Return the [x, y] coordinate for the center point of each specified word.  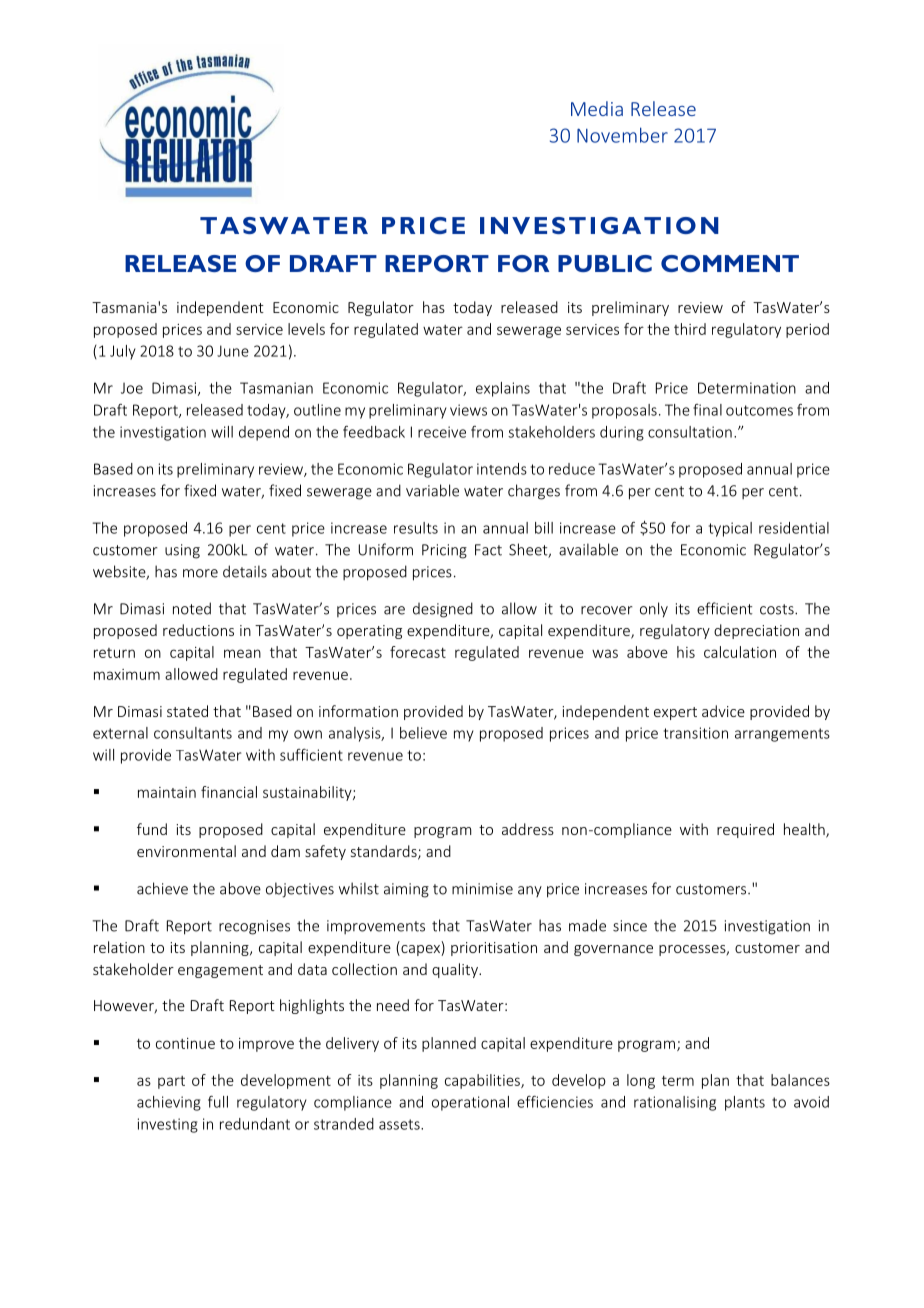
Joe [132, 388]
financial [229, 792]
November [622, 135]
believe [423, 733]
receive [442, 432]
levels [306, 329]
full [218, 1101]
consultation [690, 432]
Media [597, 108]
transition [696, 733]
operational [470, 1103]
